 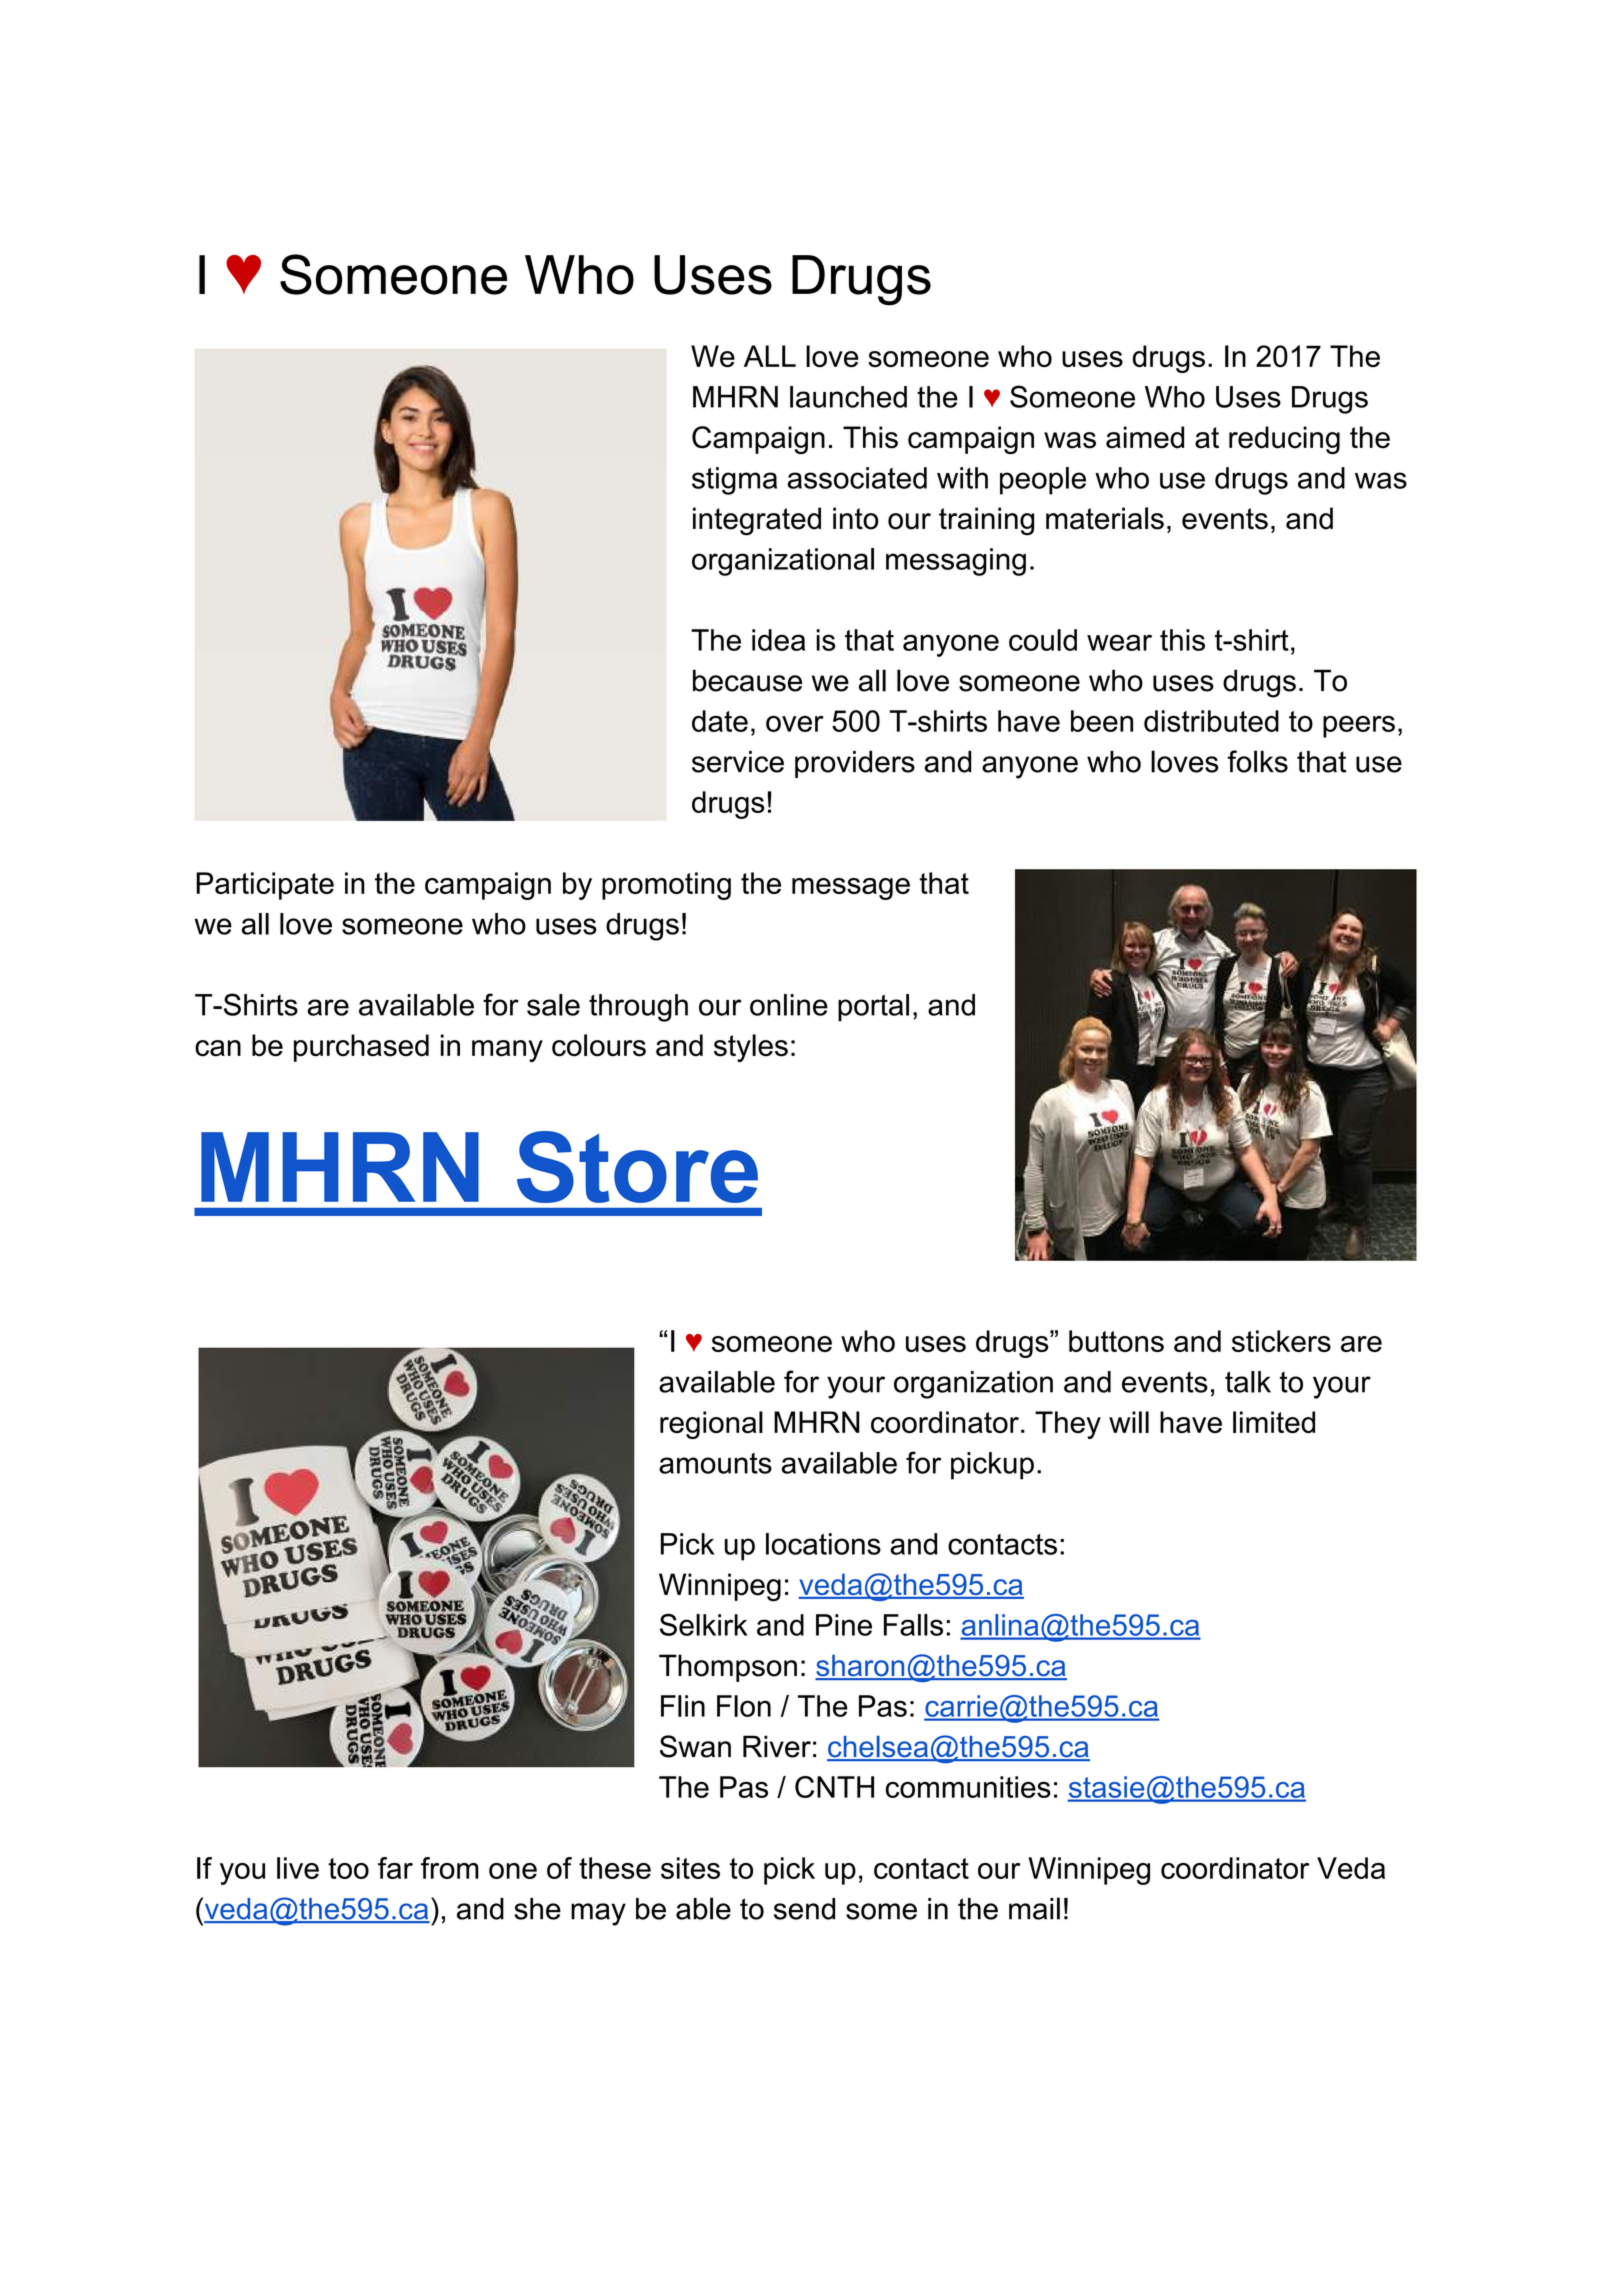 I want to click on amounts, so click(x=715, y=1463).
